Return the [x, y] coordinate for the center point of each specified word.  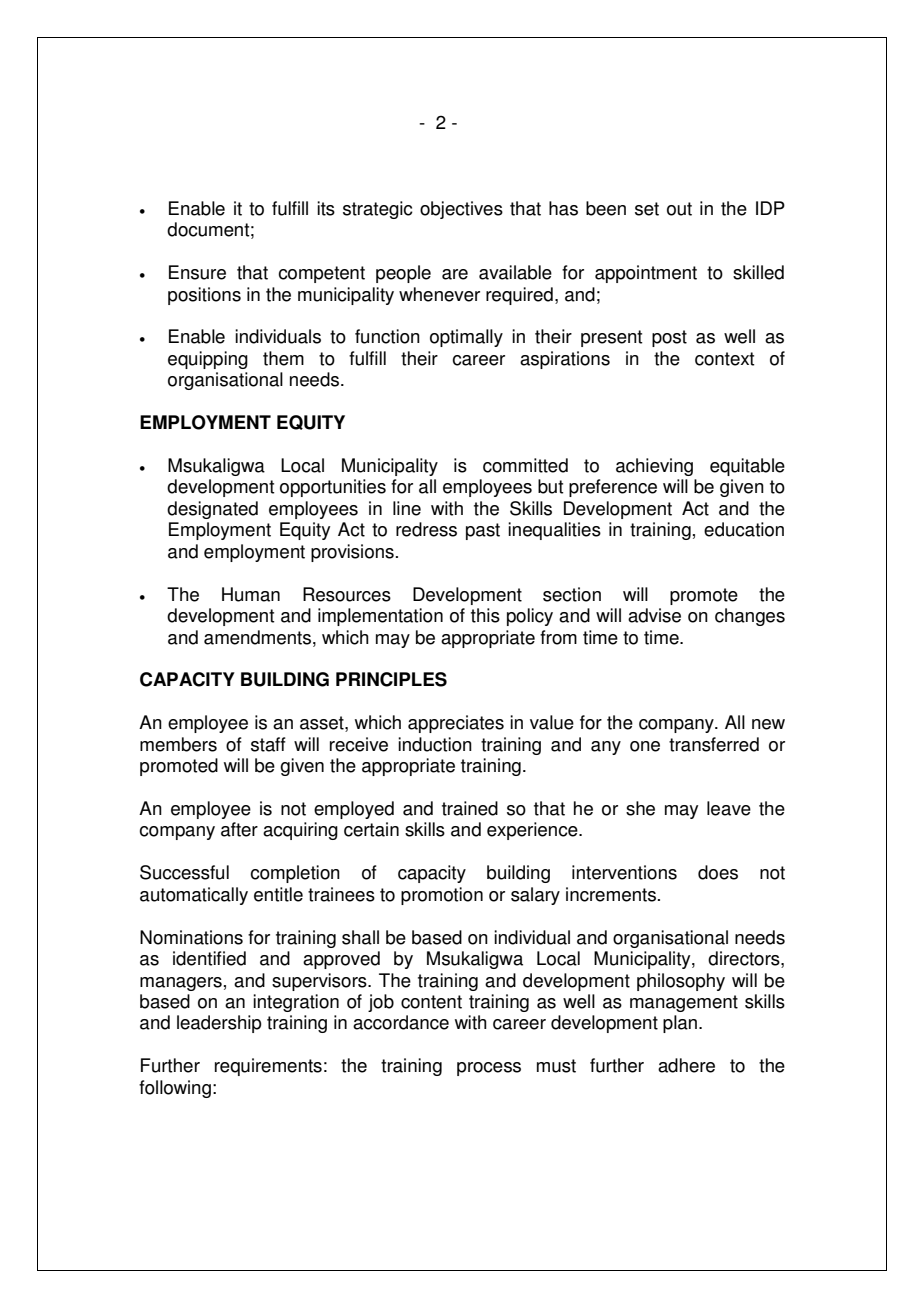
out [679, 209]
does [718, 872]
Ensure [197, 272]
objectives [461, 210]
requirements [268, 1067]
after [239, 829]
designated [212, 510]
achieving [654, 467]
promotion [442, 896]
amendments [259, 637]
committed [525, 465]
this [485, 615]
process [489, 1069]
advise [654, 615]
